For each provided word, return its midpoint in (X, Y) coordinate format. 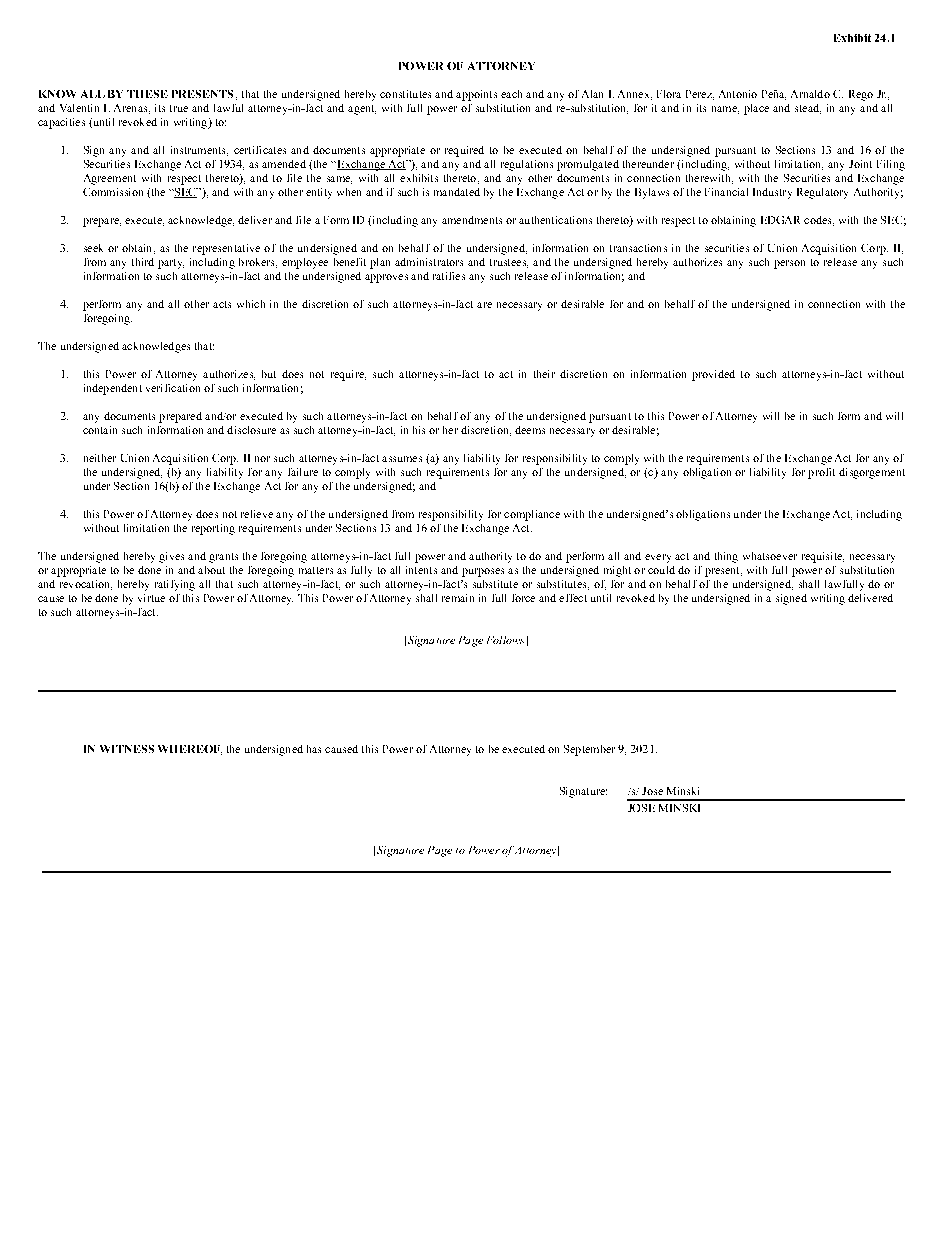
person (789, 264)
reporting (213, 529)
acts (222, 304)
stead (808, 109)
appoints (476, 95)
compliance (532, 515)
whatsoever (770, 556)
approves (386, 278)
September (589, 750)
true (179, 108)
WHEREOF (190, 750)
